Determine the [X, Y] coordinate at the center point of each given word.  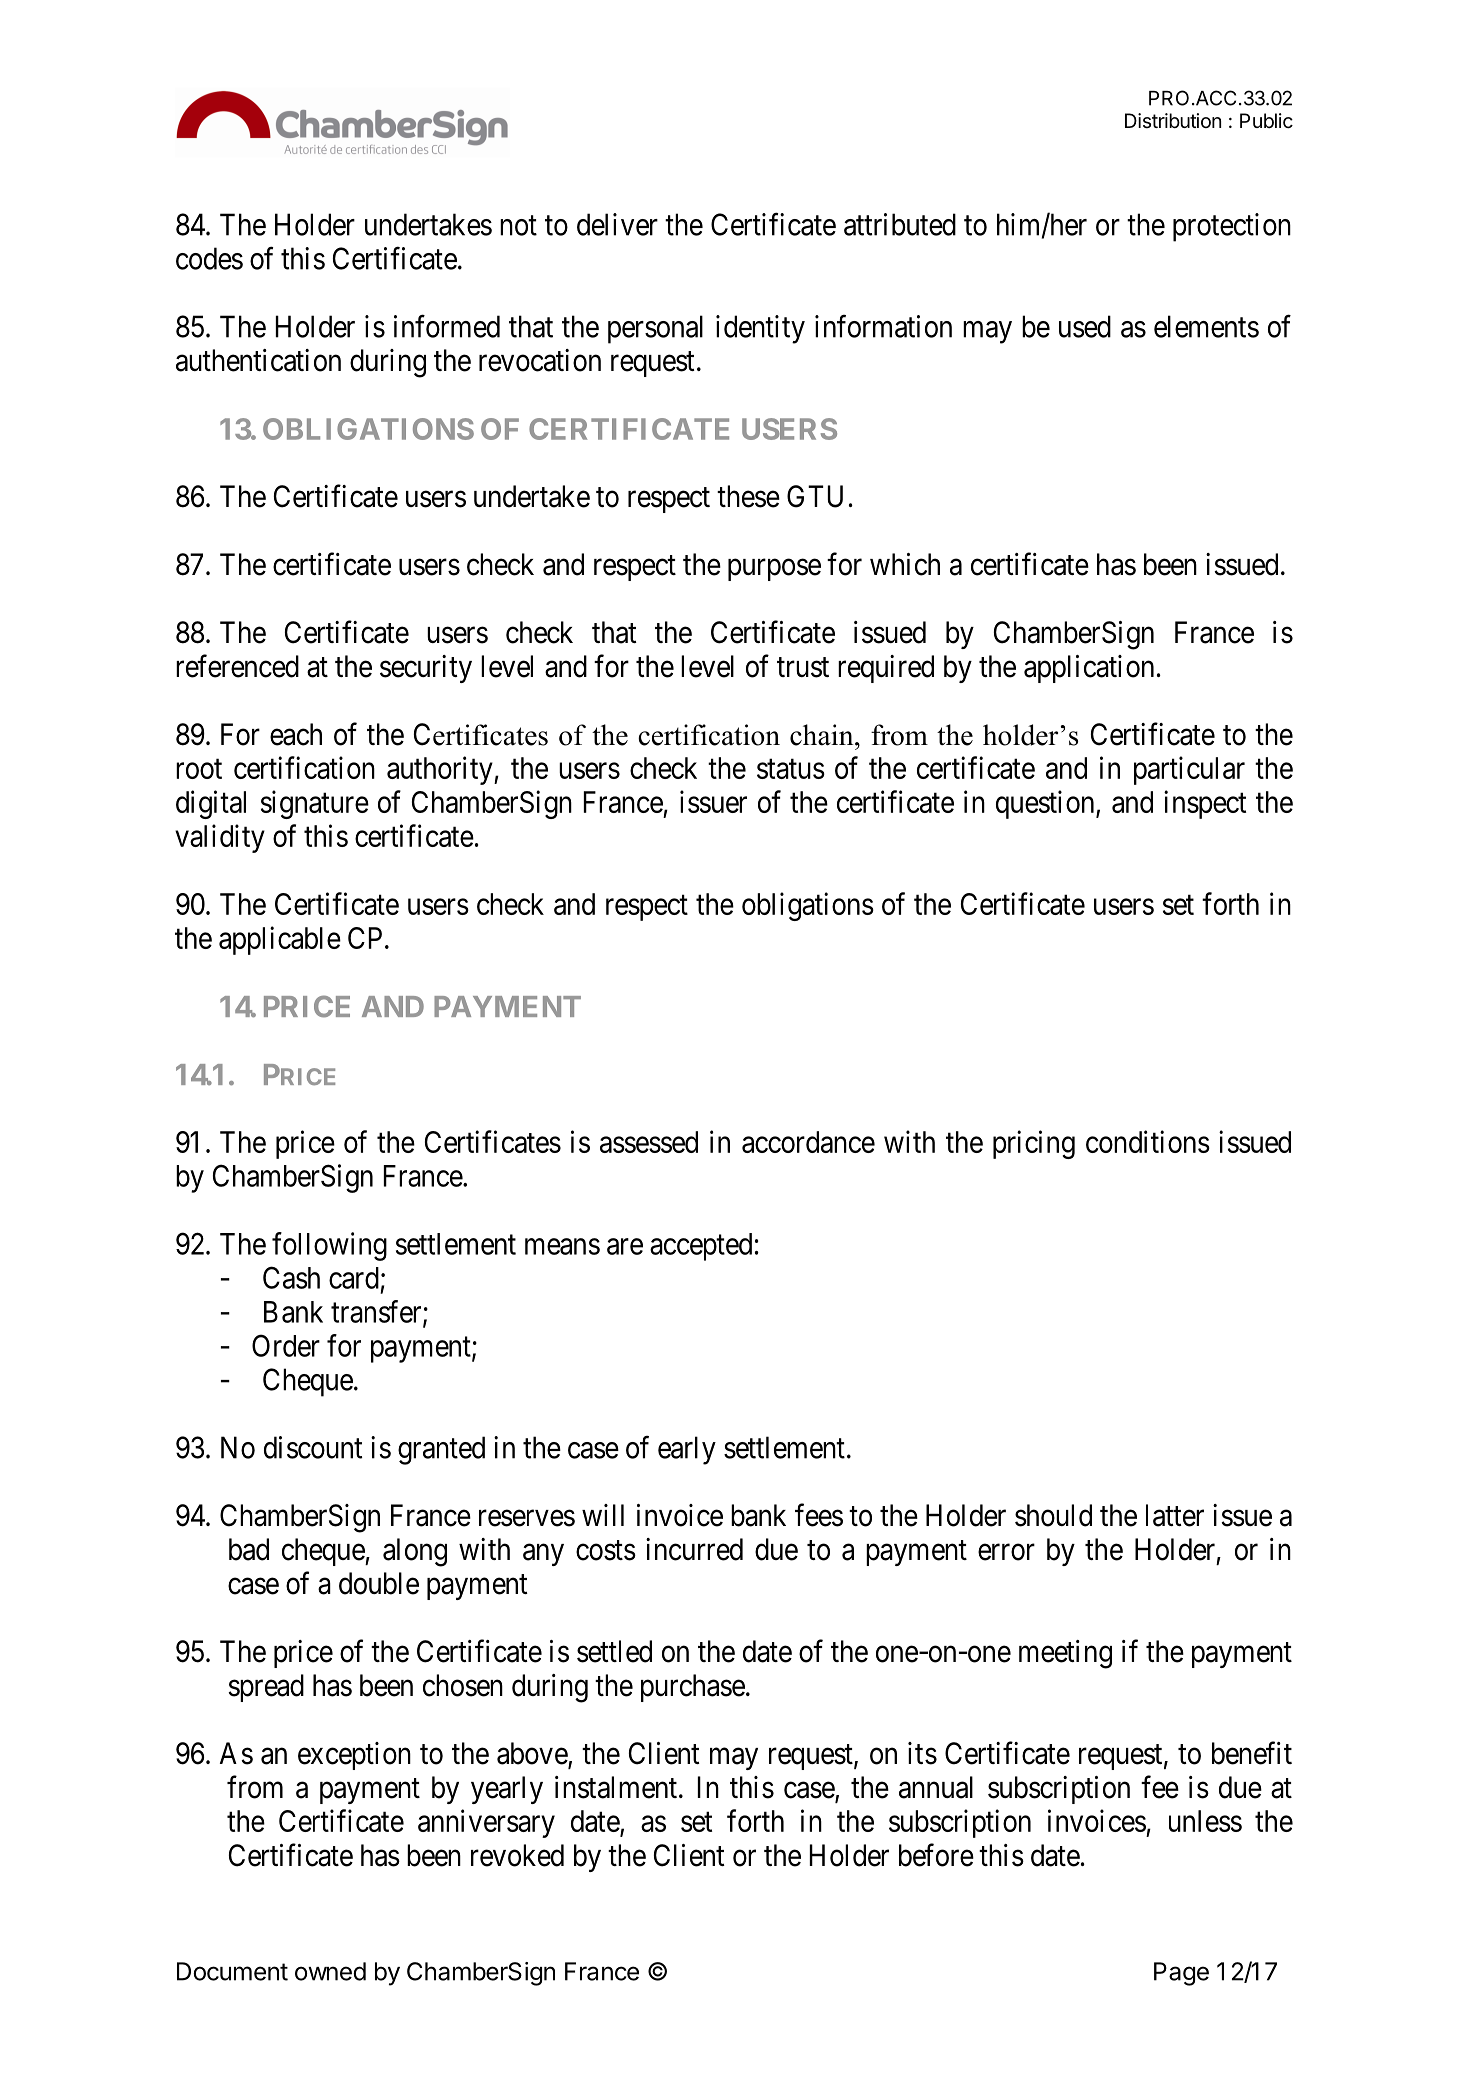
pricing [1034, 1144]
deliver [617, 224]
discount [313, 1447]
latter [1175, 1515]
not [518, 226]
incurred [694, 1549]
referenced [237, 666]
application [1089, 669]
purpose [774, 570]
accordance [808, 1142]
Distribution [1173, 120]
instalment [616, 1787]
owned [330, 1971]
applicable [280, 940]
